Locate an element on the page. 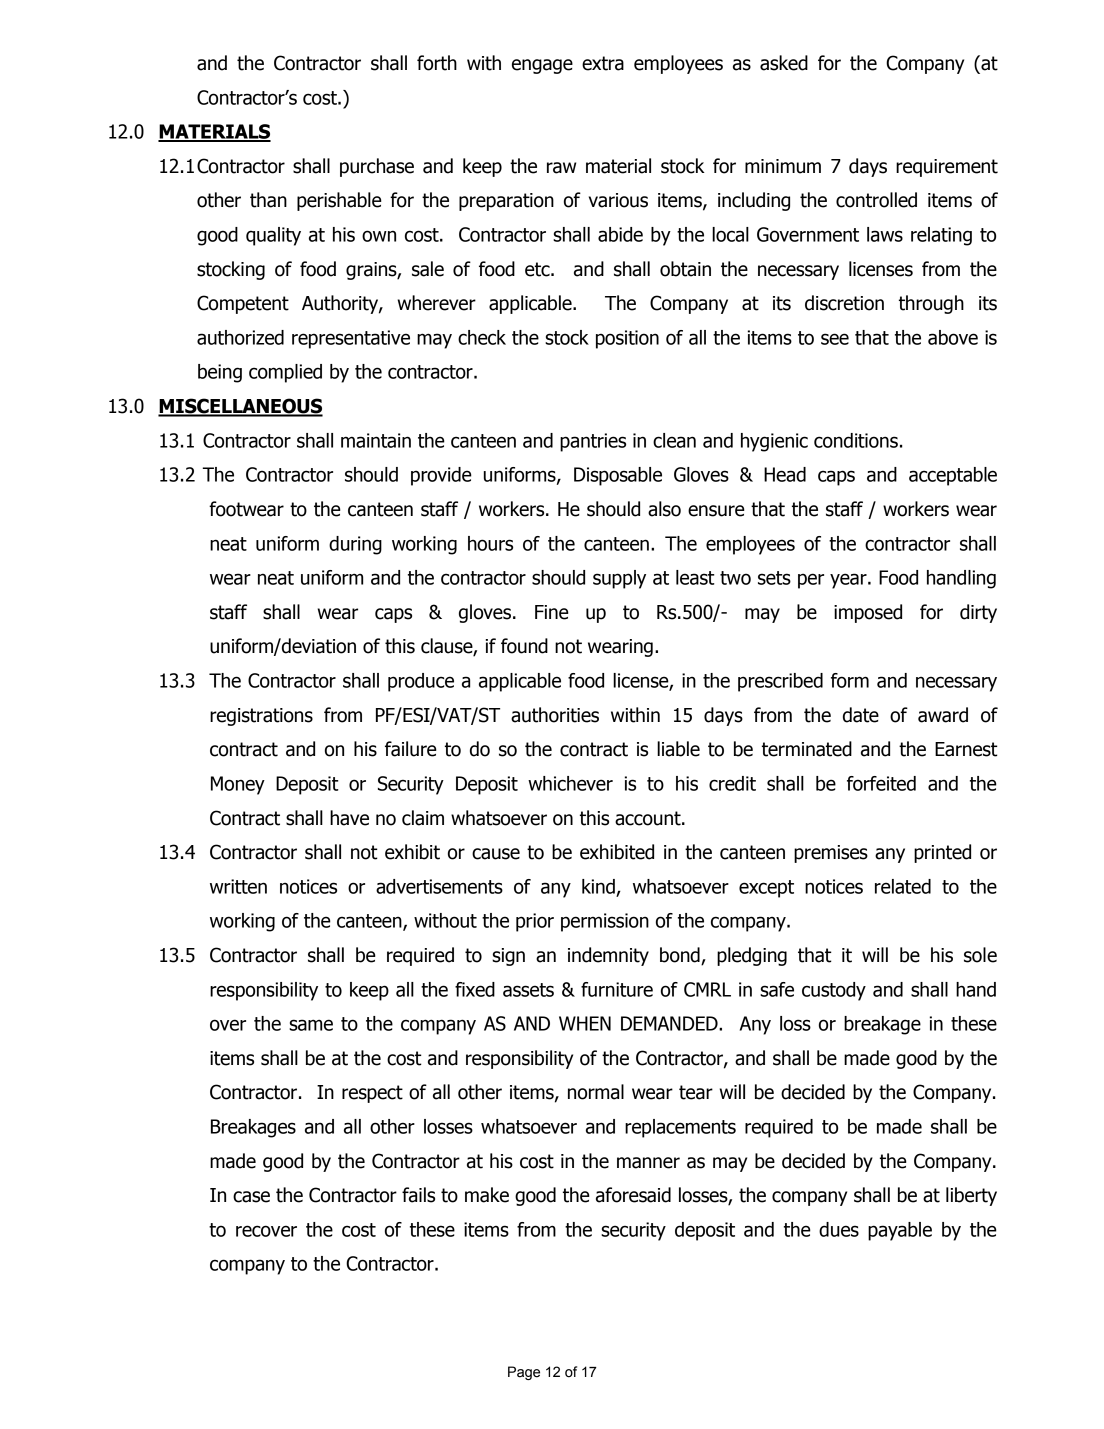 This image has width=1104, height=1429. requirement is located at coordinates (947, 168).
